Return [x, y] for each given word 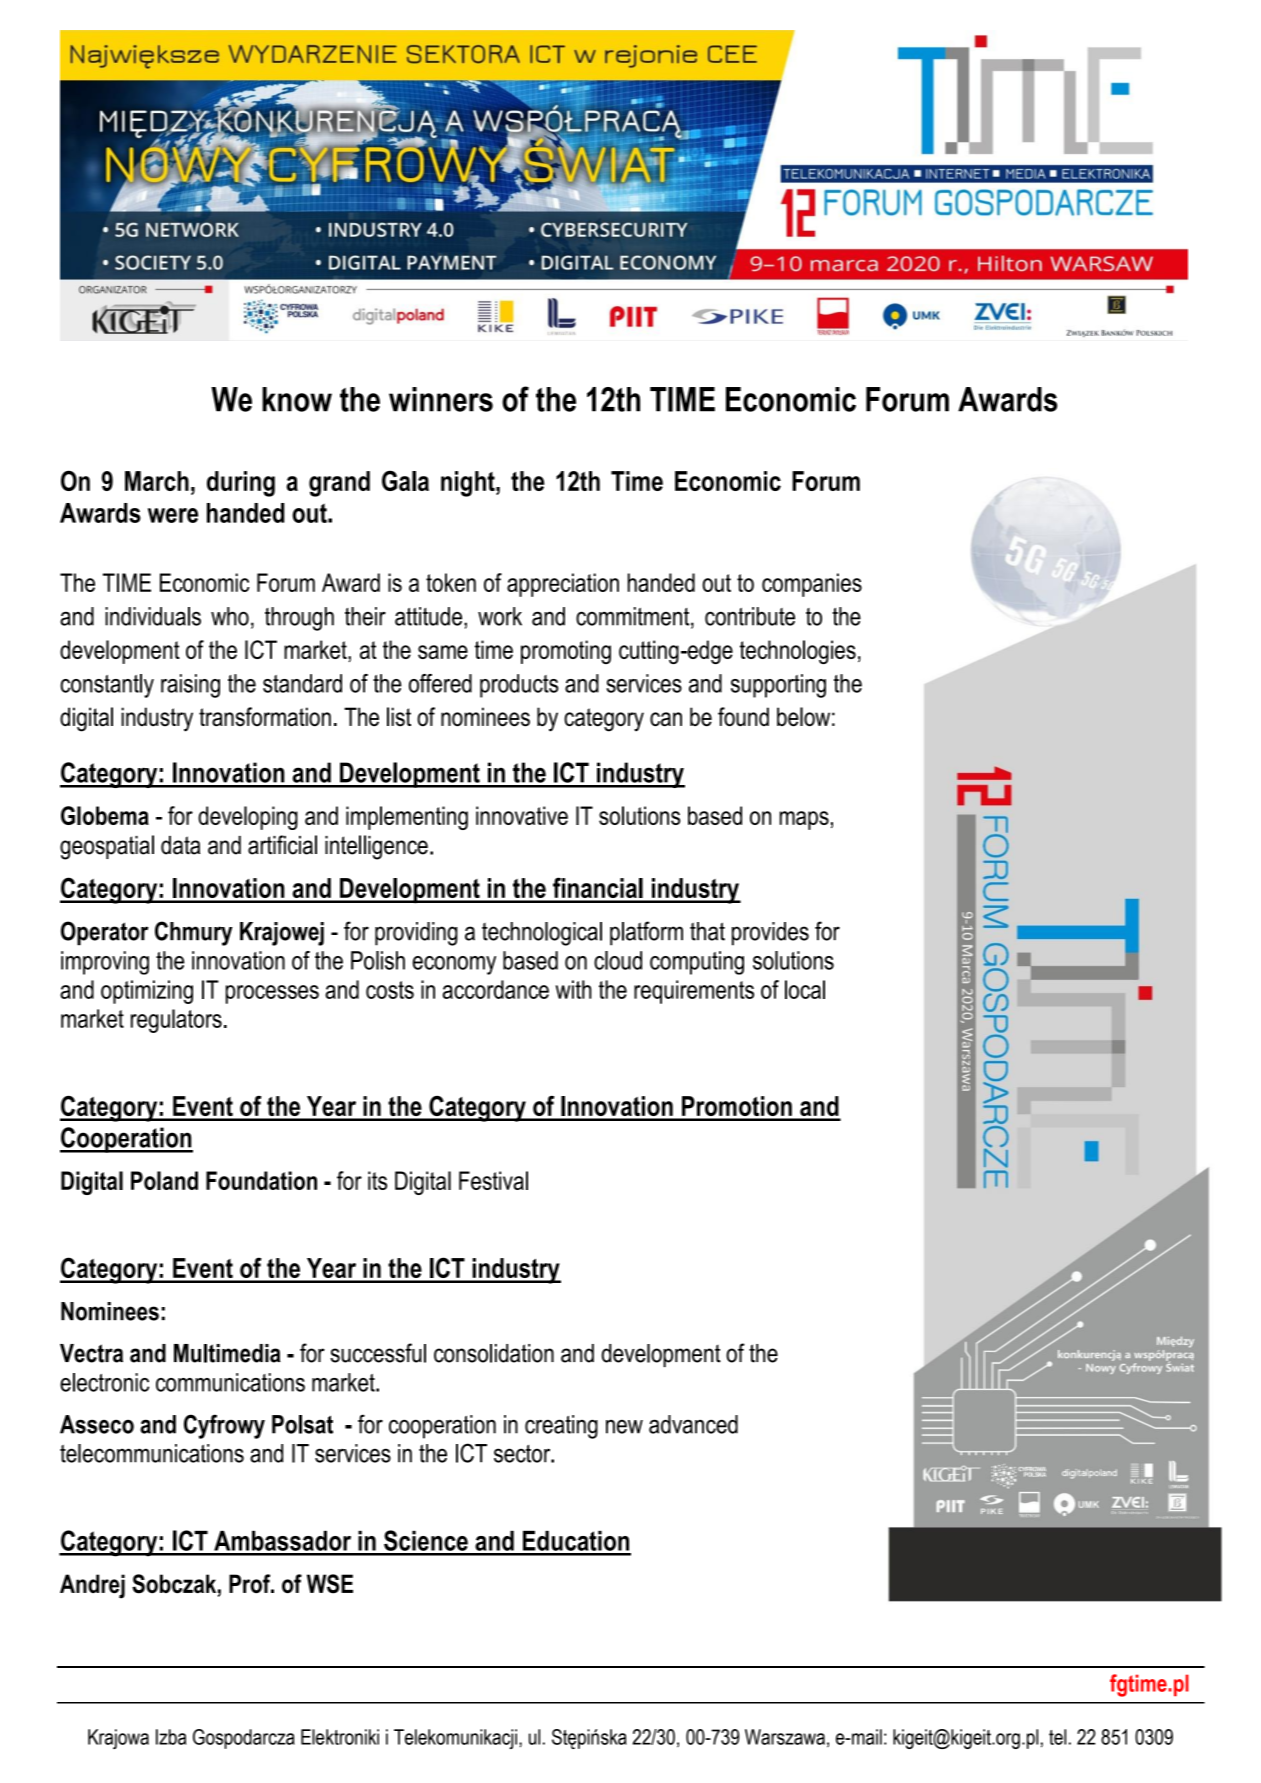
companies [812, 585]
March [157, 481]
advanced [693, 1424]
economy [454, 965]
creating [561, 1427]
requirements [694, 992]
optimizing [147, 992]
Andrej [92, 1586]
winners [441, 399]
